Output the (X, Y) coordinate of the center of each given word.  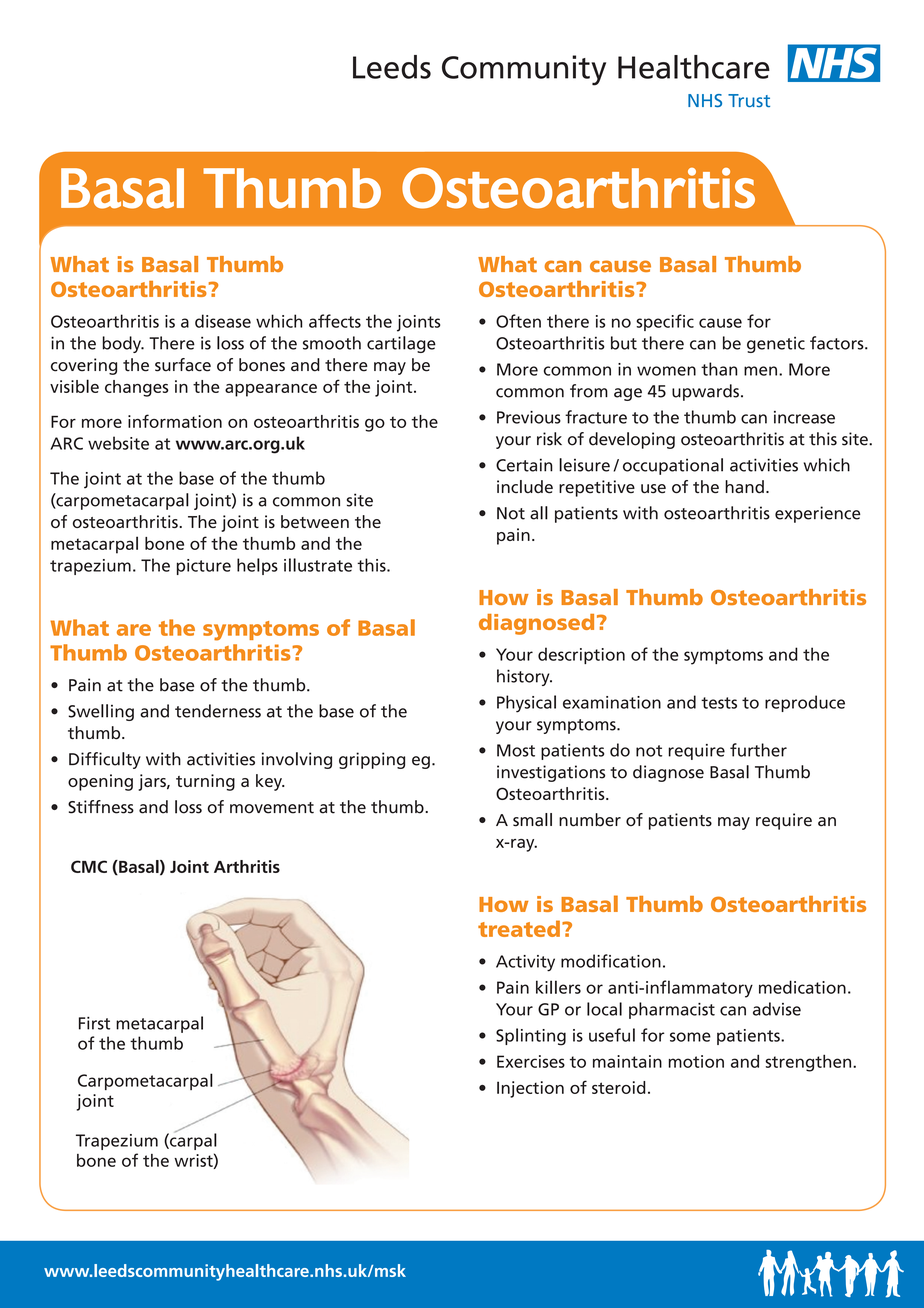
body (123, 344)
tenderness (218, 711)
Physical (526, 704)
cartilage (401, 344)
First (94, 1023)
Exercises (531, 1061)
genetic (776, 345)
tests (719, 703)
